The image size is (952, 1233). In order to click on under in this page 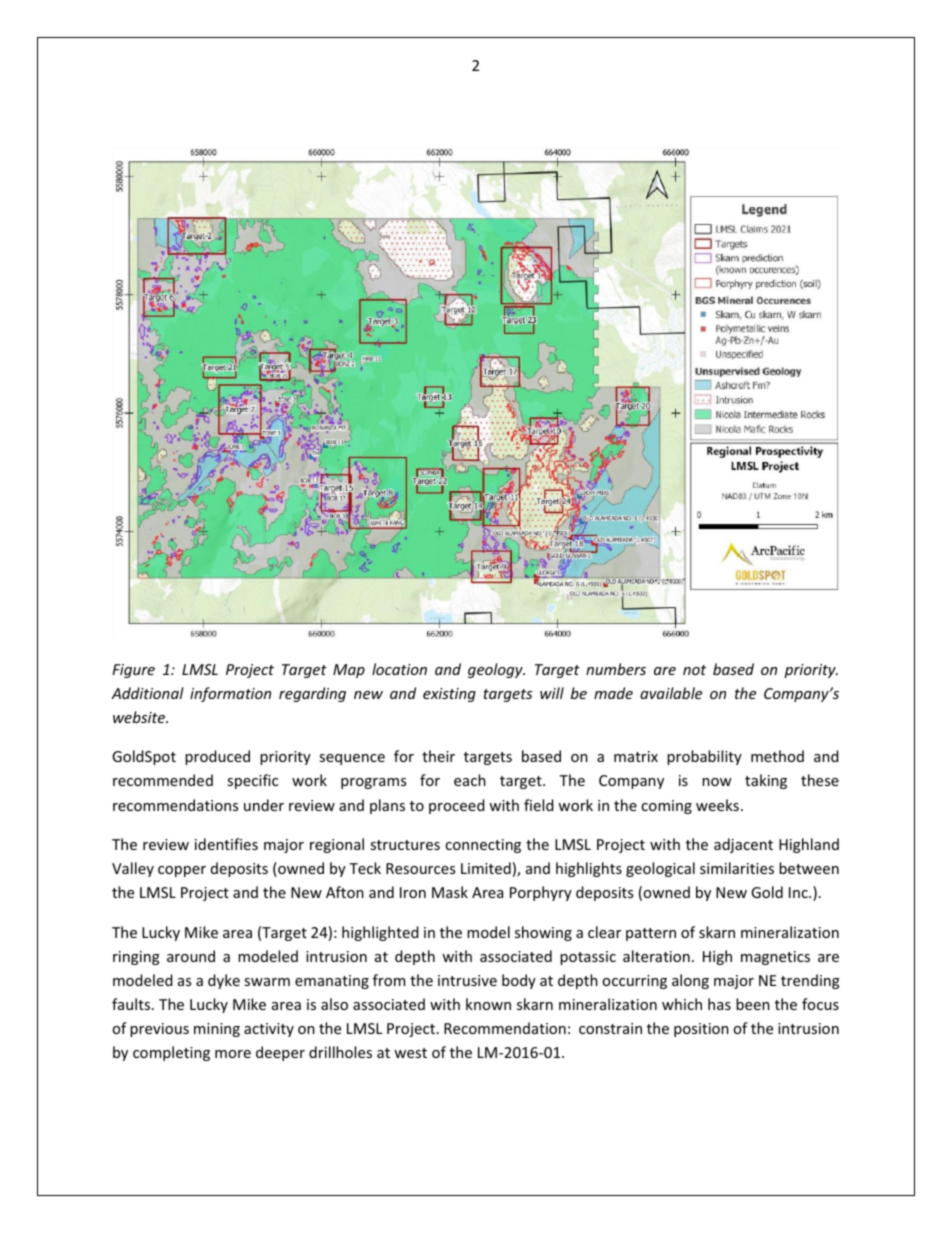, I will do `click(264, 805)`.
